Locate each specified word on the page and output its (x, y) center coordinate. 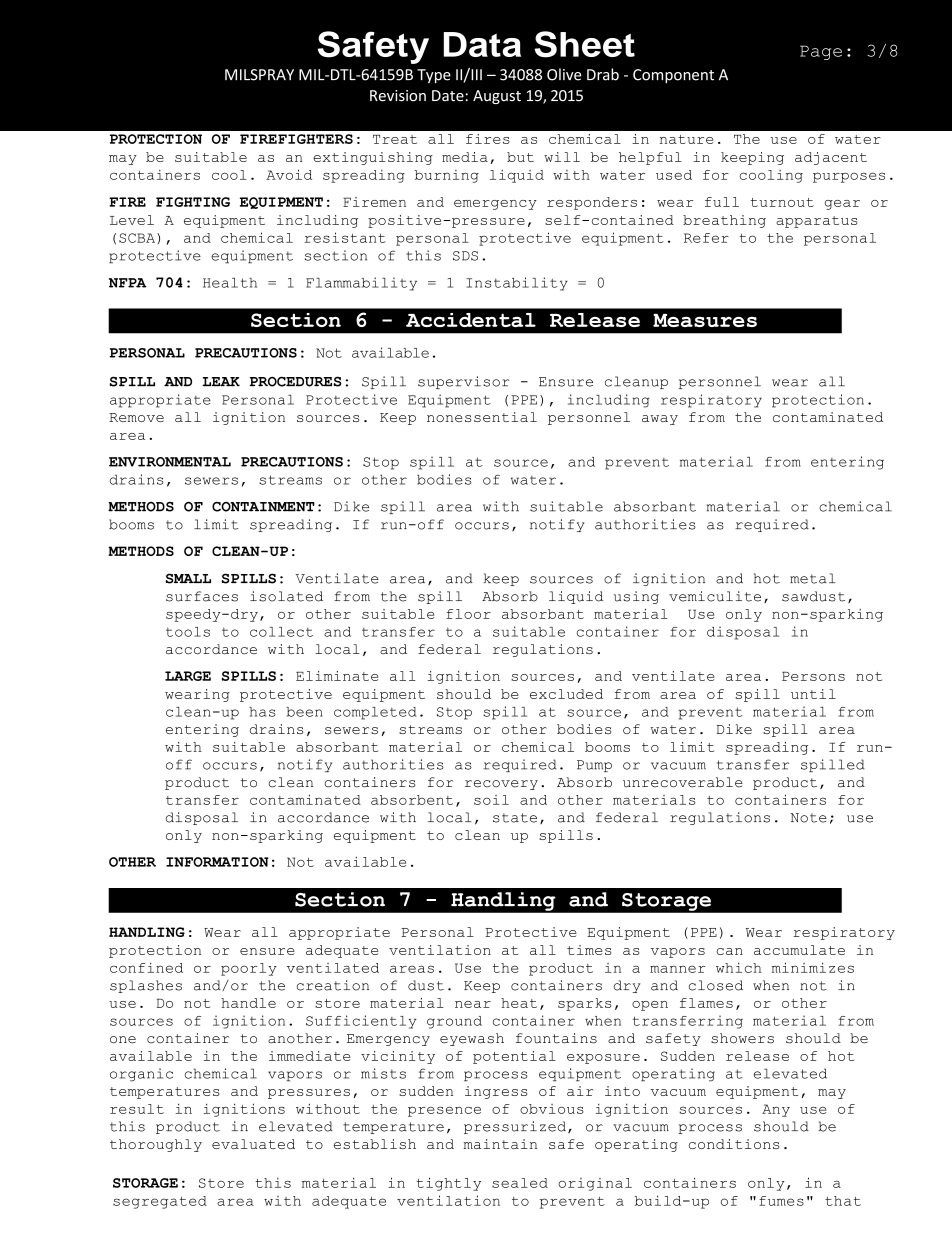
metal (812, 578)
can (730, 951)
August (497, 97)
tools (188, 632)
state (515, 818)
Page (821, 52)
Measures (705, 320)
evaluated (253, 1144)
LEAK (221, 381)
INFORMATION (217, 862)
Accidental (471, 320)
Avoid (289, 174)
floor (468, 614)
